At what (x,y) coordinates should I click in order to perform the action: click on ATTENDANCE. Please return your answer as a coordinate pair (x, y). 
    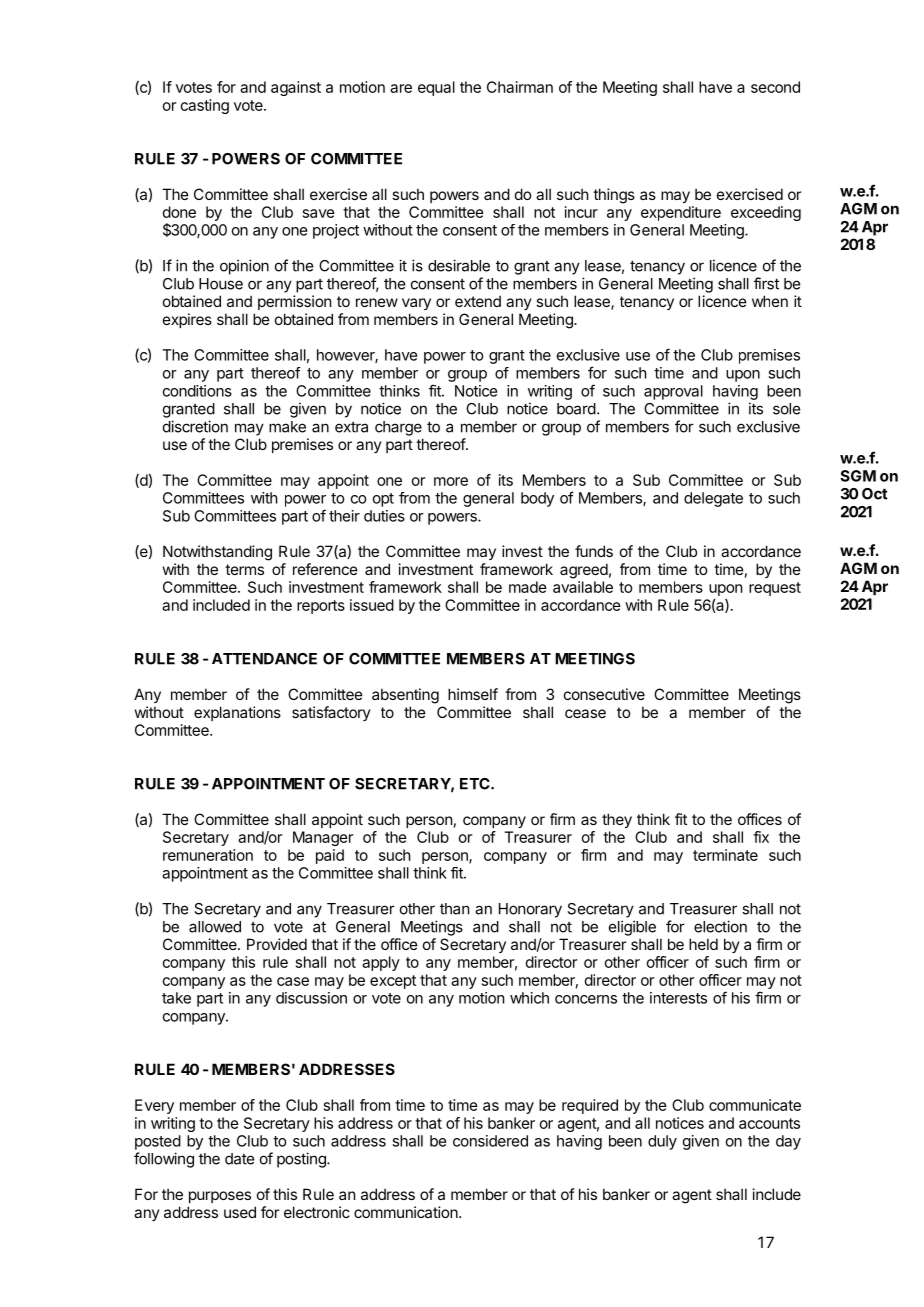
    Looking at the image, I should click on (264, 659).
